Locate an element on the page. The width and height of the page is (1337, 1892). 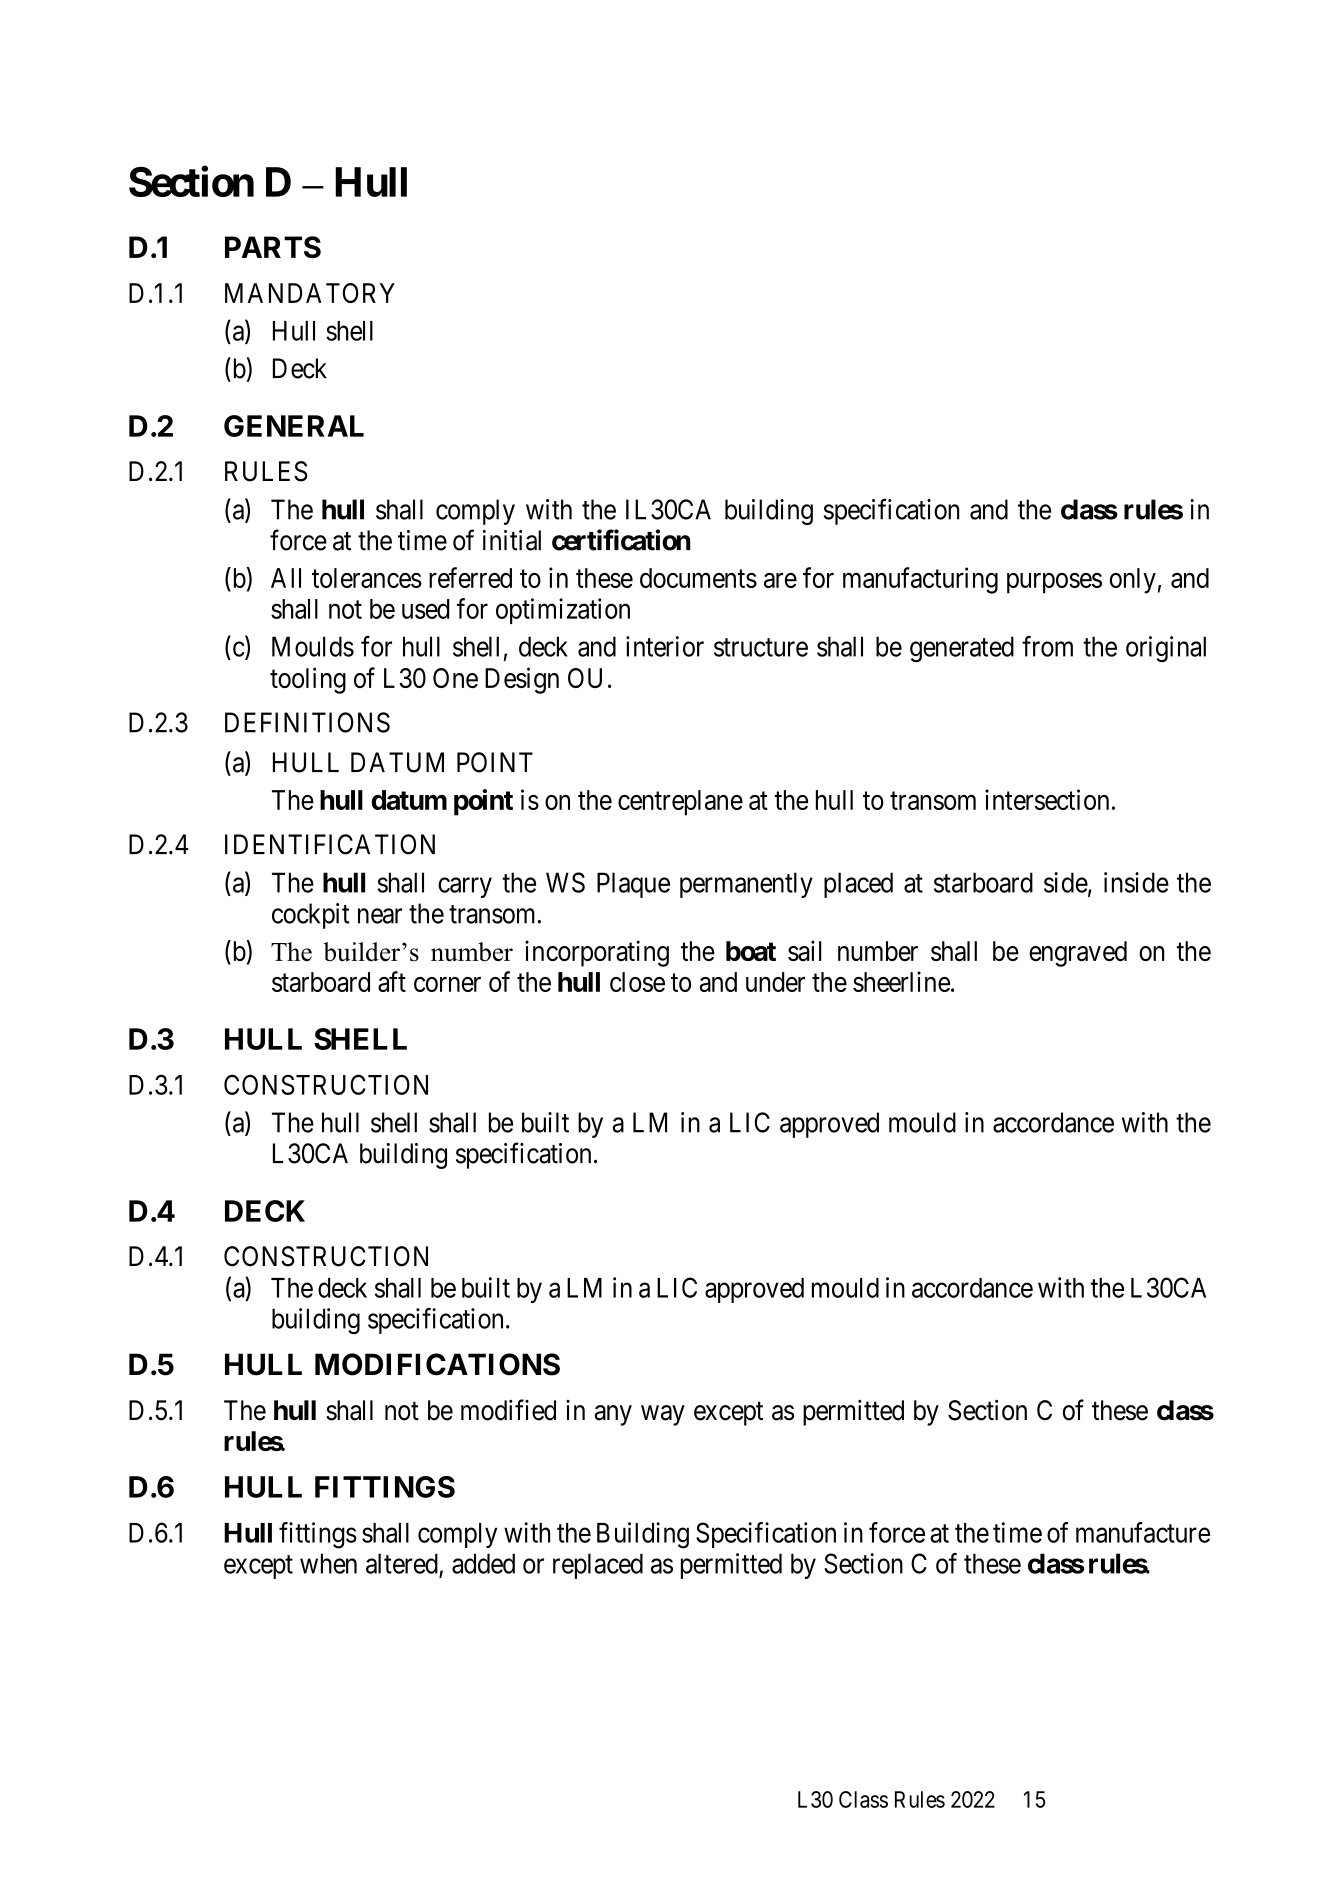
engraved is located at coordinates (1078, 954).
